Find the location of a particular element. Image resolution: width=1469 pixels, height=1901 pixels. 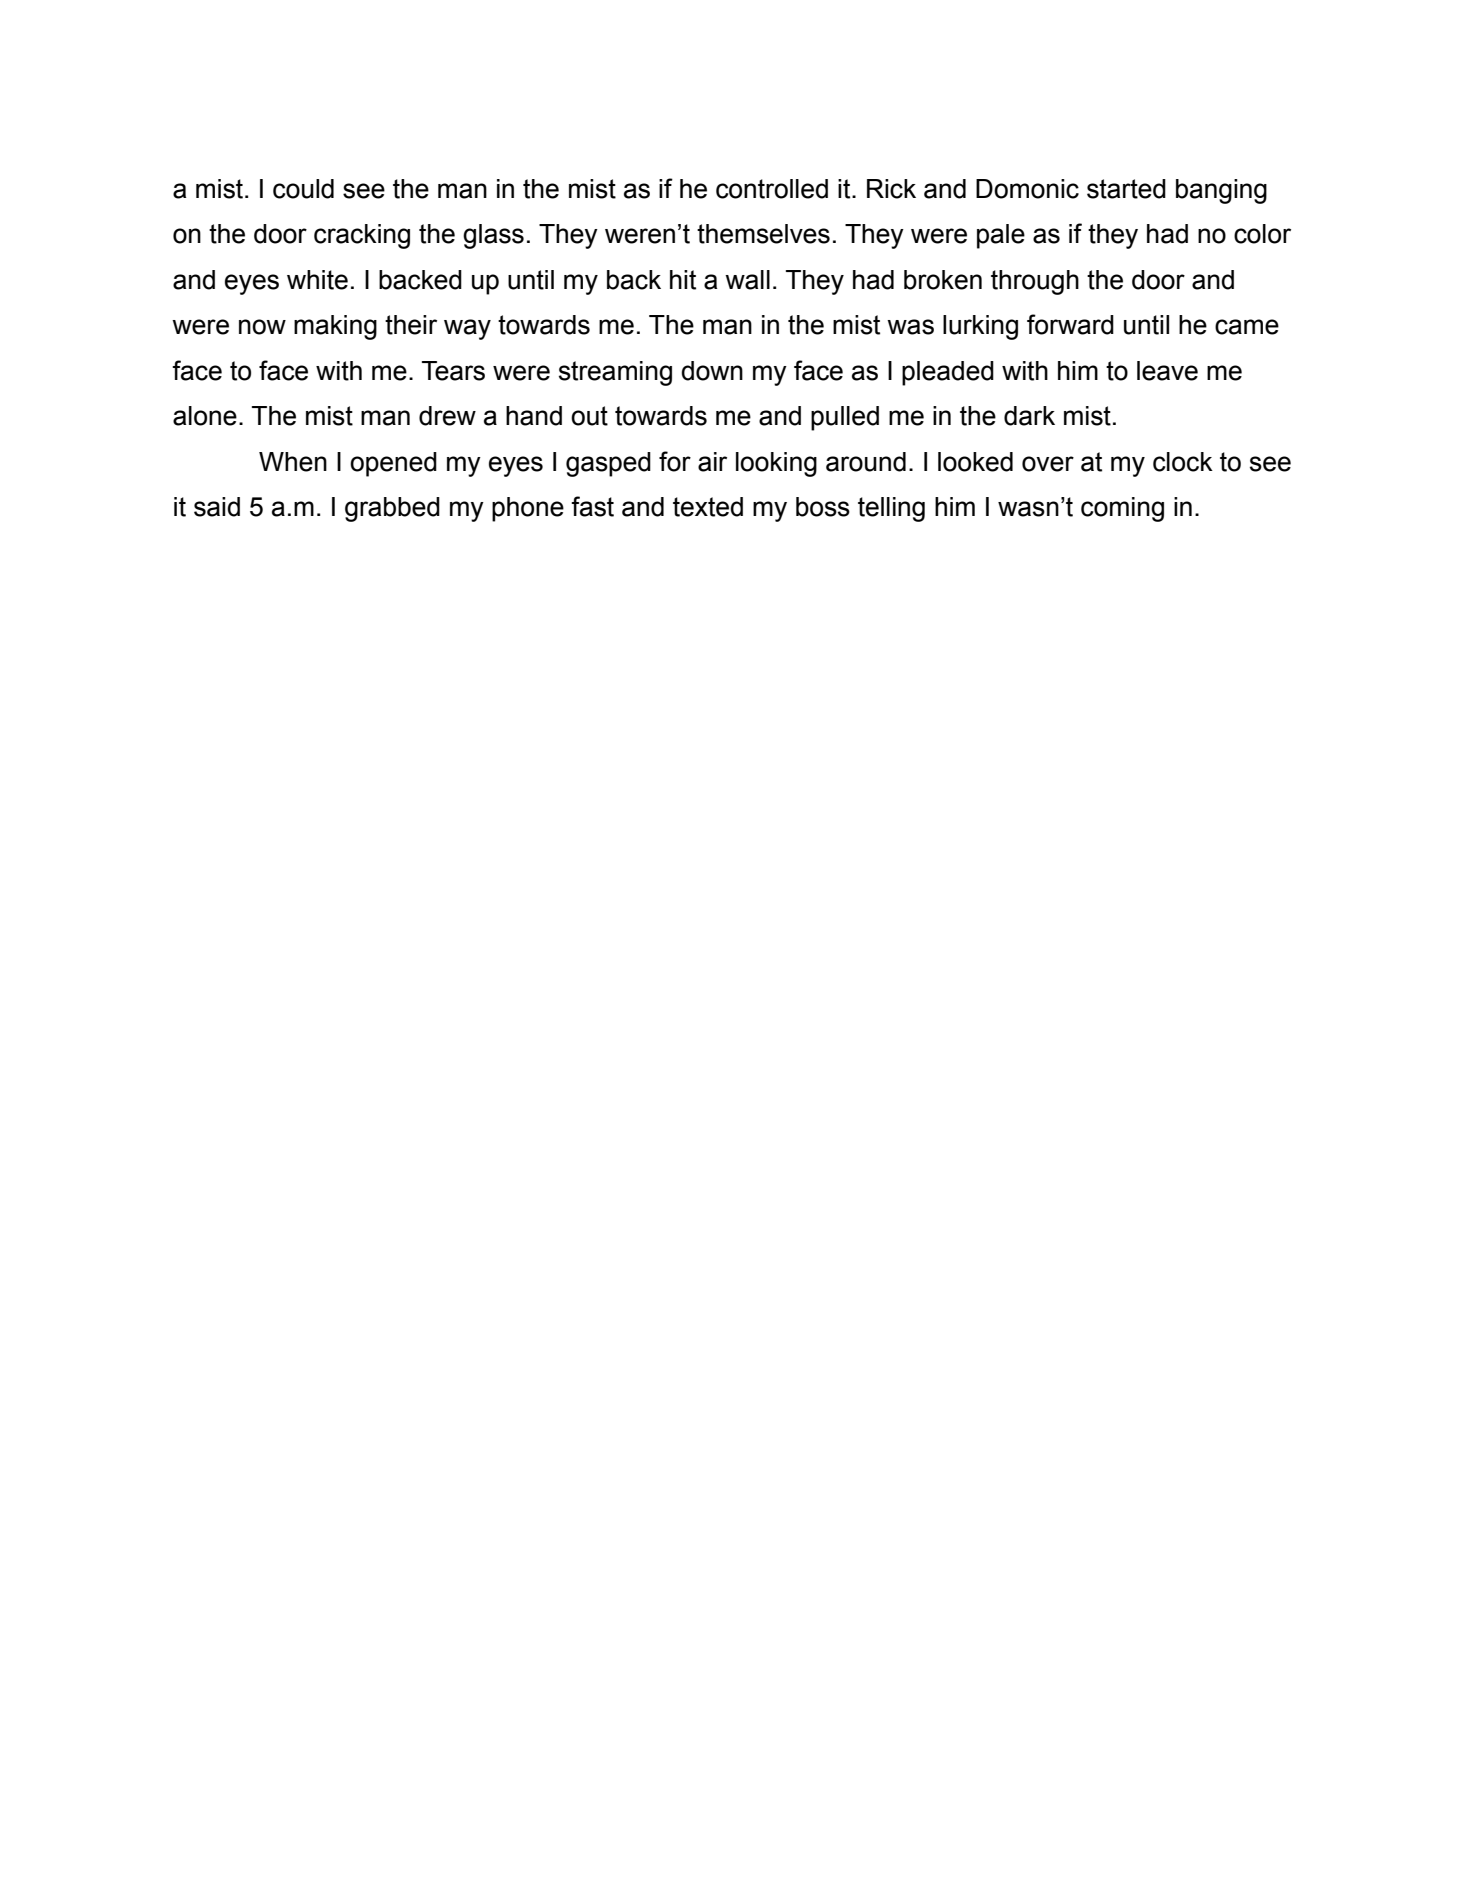

wall is located at coordinates (747, 280).
